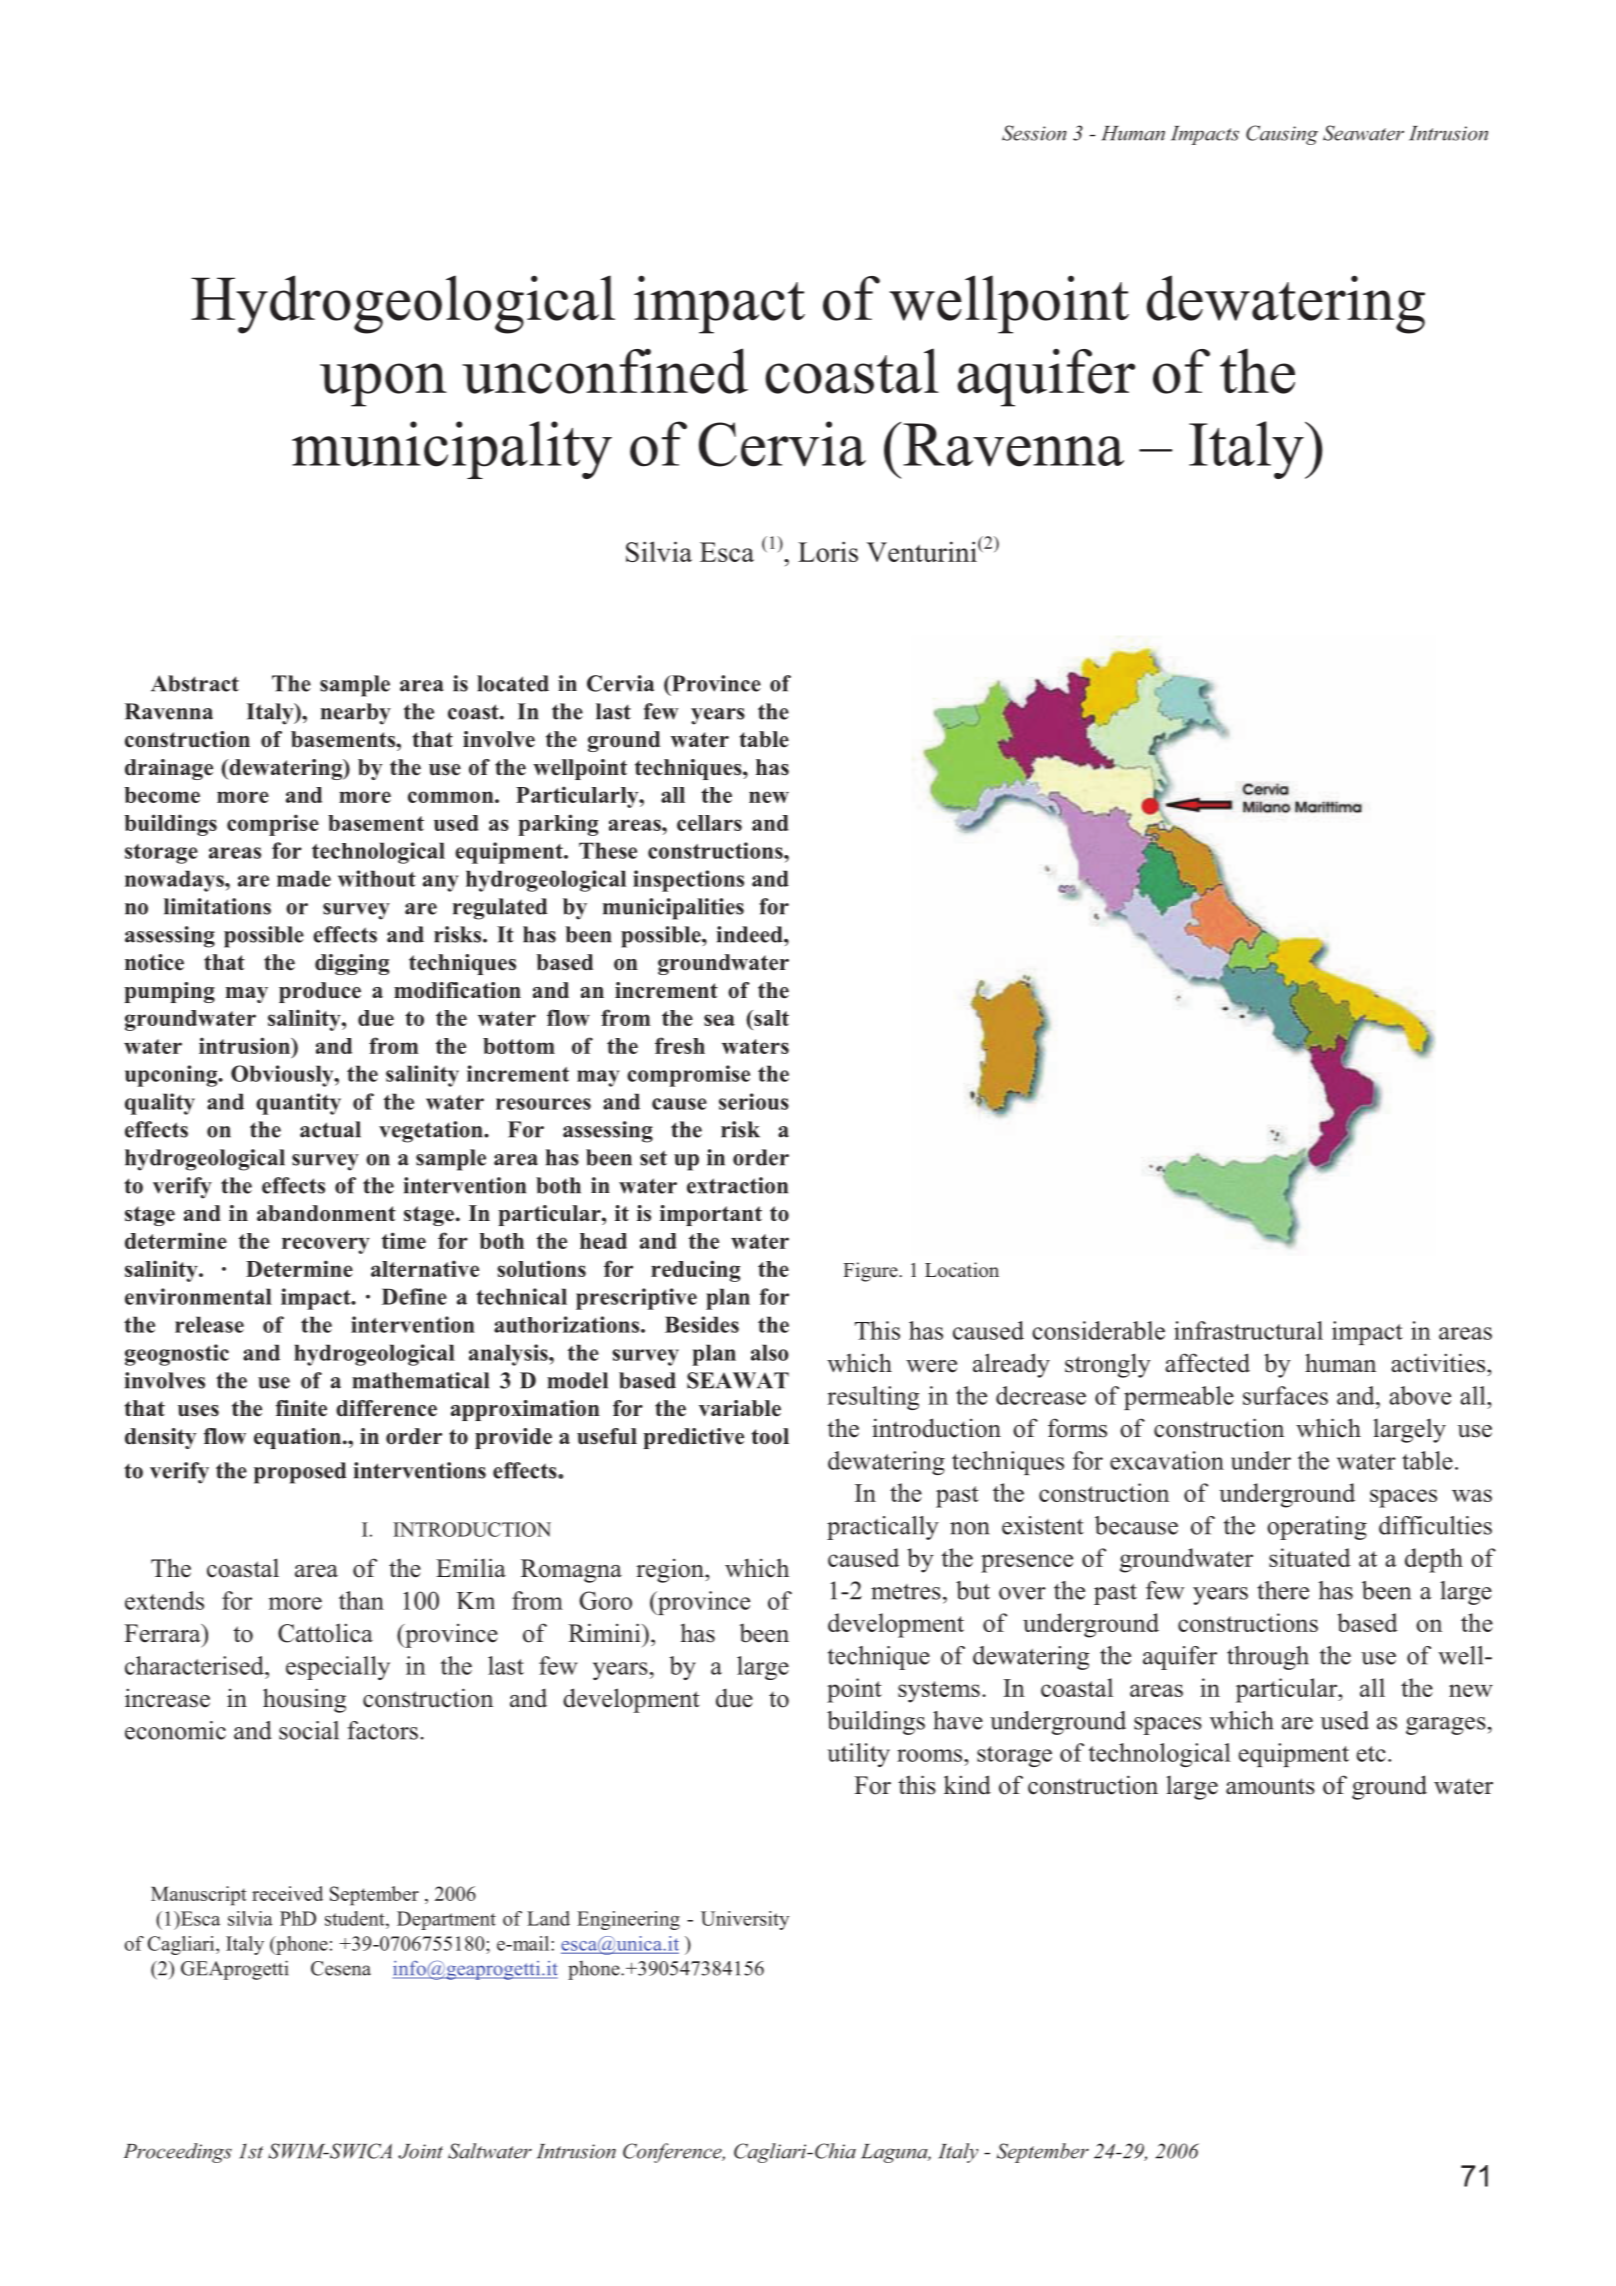  Describe the element at coordinates (1283, 1590) in the image. I see `there` at that location.
